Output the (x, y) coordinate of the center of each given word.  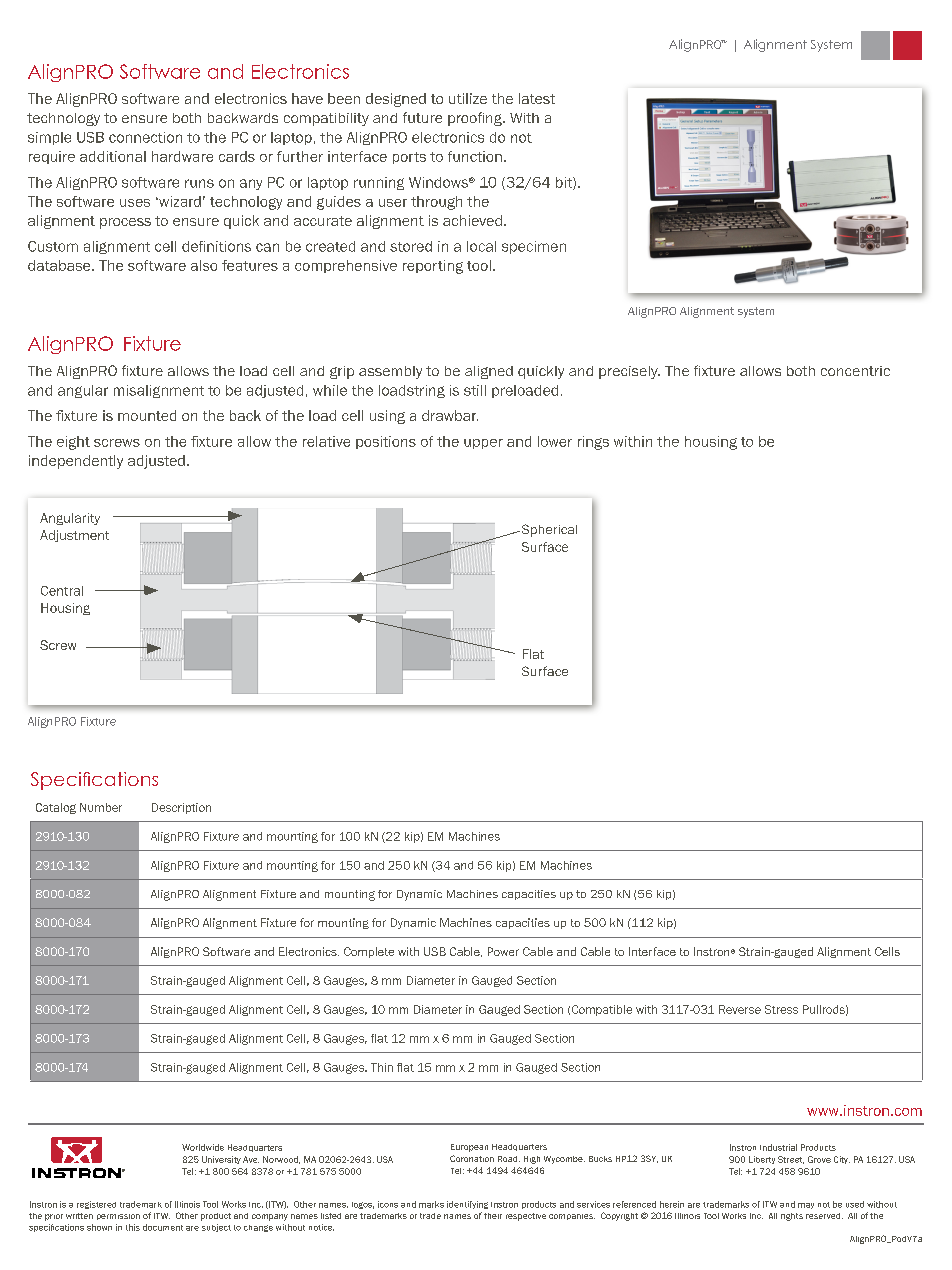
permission (118, 1217)
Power (503, 951)
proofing (476, 119)
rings (593, 443)
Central (62, 591)
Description (181, 808)
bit (565, 183)
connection (145, 137)
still (475, 390)
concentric (855, 371)
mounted (147, 415)
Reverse (740, 1009)
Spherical (548, 530)
